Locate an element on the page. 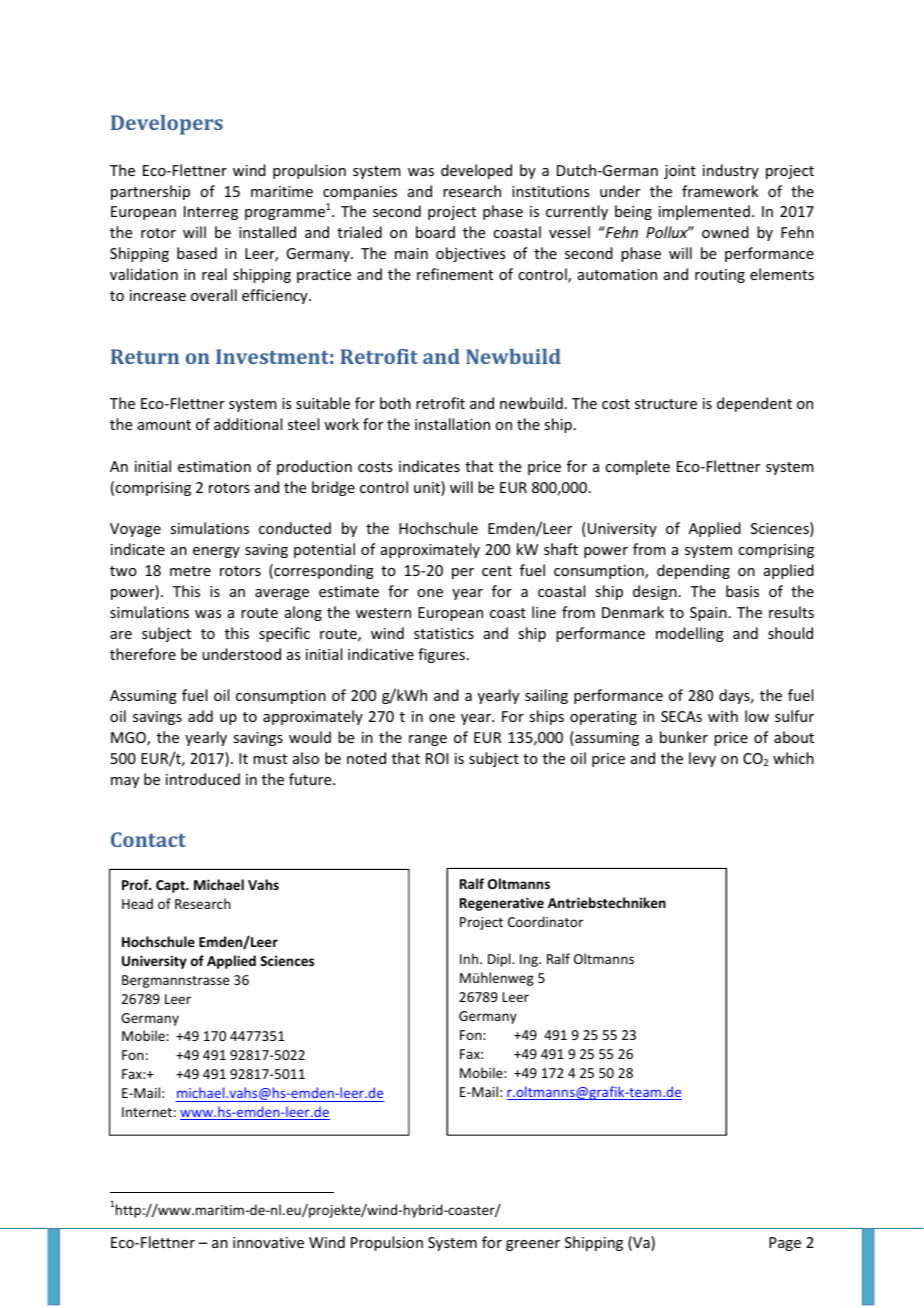 The height and width of the image is (1308, 924). Developers is located at coordinates (167, 125).
